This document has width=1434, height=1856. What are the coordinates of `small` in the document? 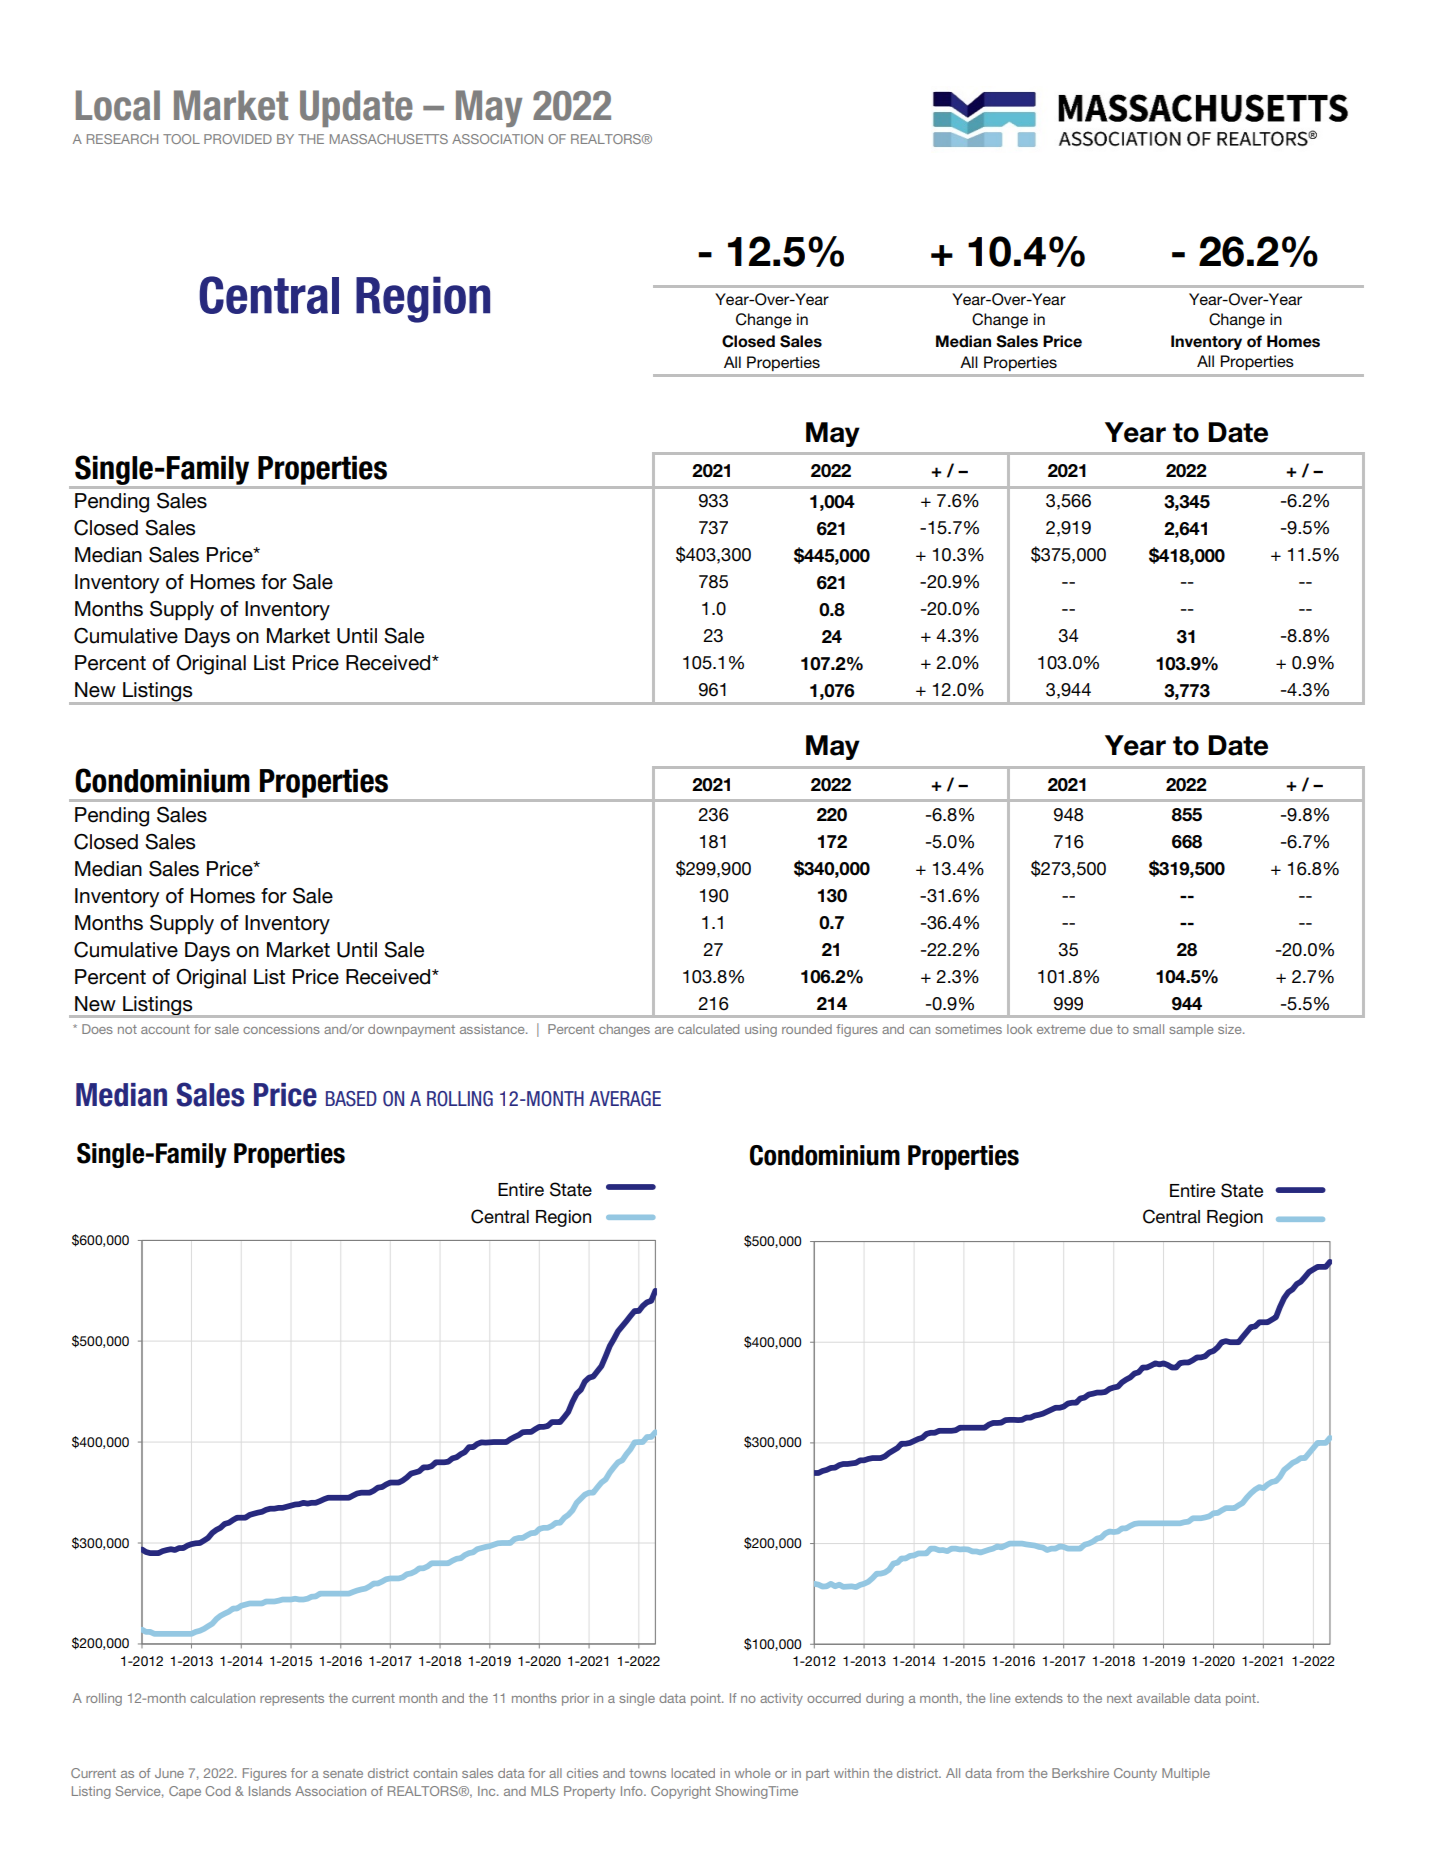 It's located at (1148, 1029).
